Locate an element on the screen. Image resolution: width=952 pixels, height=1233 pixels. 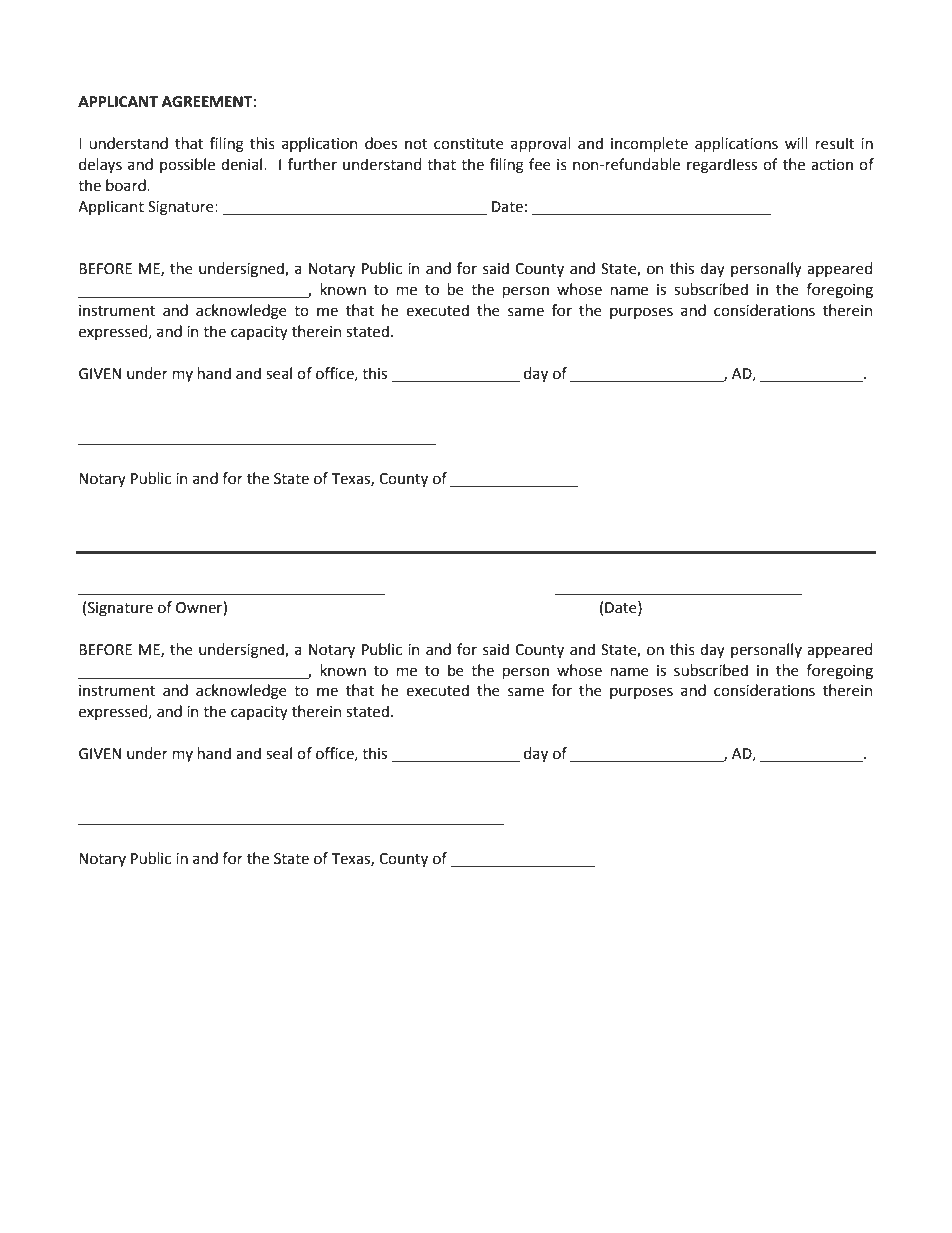
constitute is located at coordinates (469, 144).
